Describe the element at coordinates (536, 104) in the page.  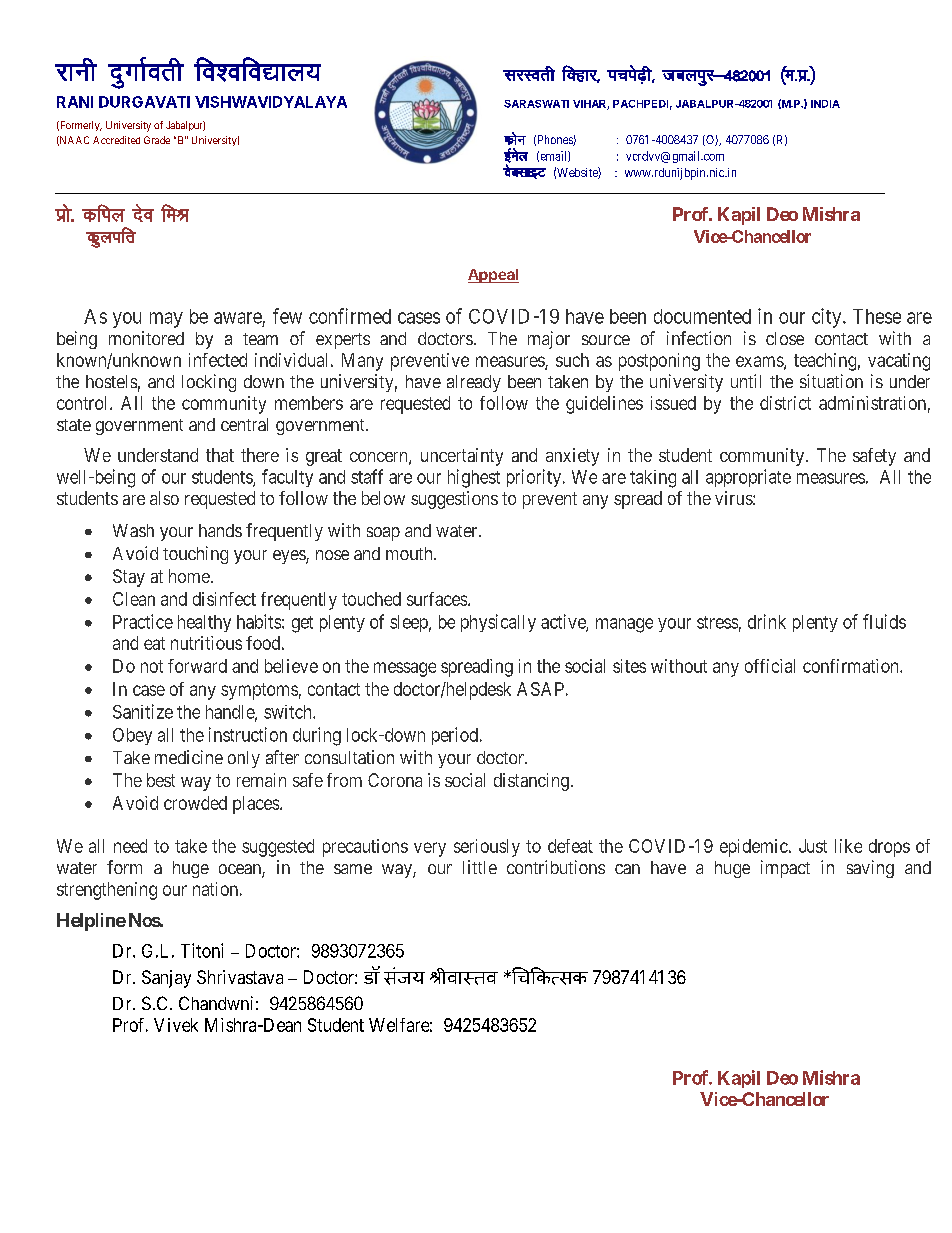
I see `SARASWATI` at that location.
